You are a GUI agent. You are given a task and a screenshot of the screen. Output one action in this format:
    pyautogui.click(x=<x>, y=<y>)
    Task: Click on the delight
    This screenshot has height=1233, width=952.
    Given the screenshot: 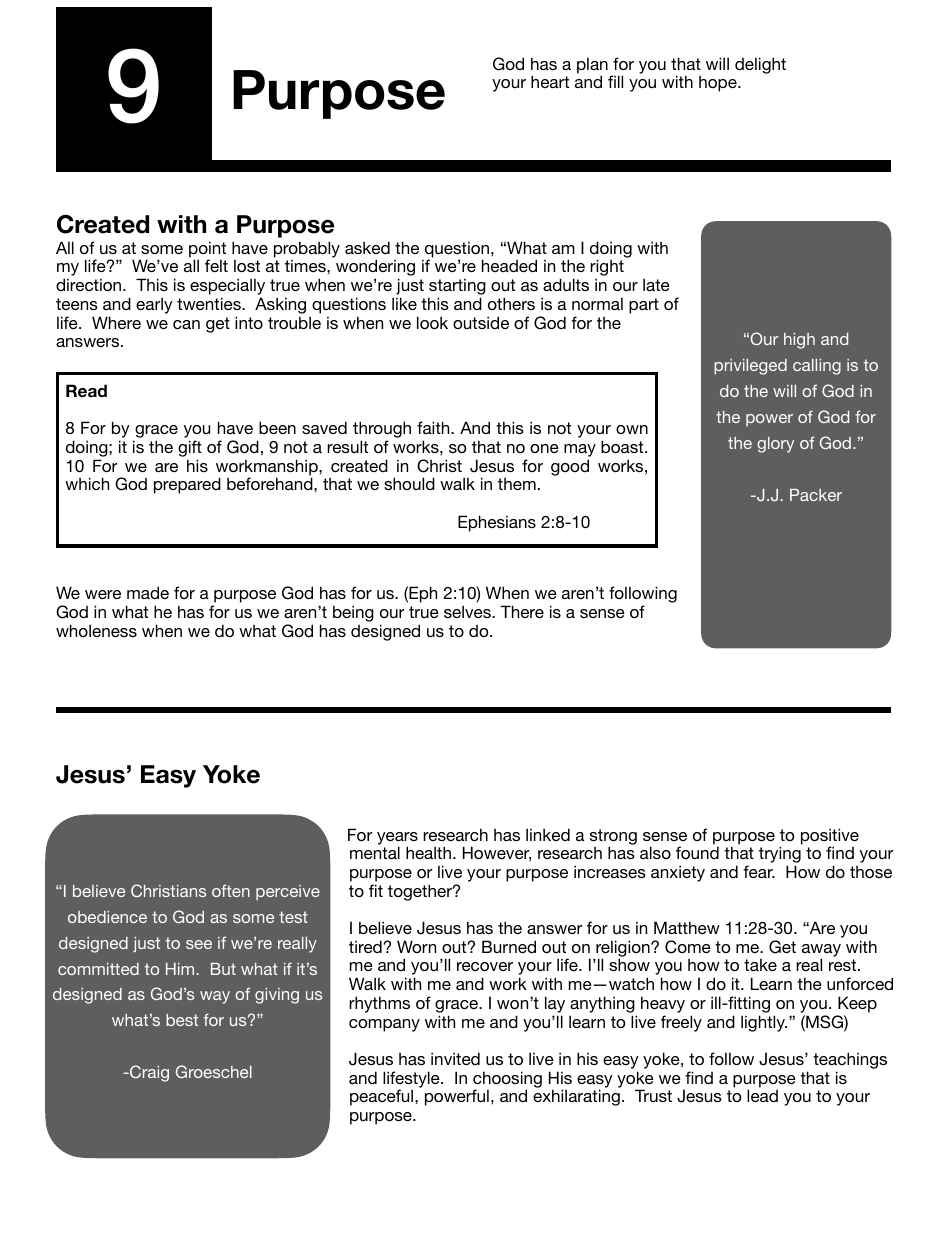 What is the action you would take?
    pyautogui.click(x=760, y=65)
